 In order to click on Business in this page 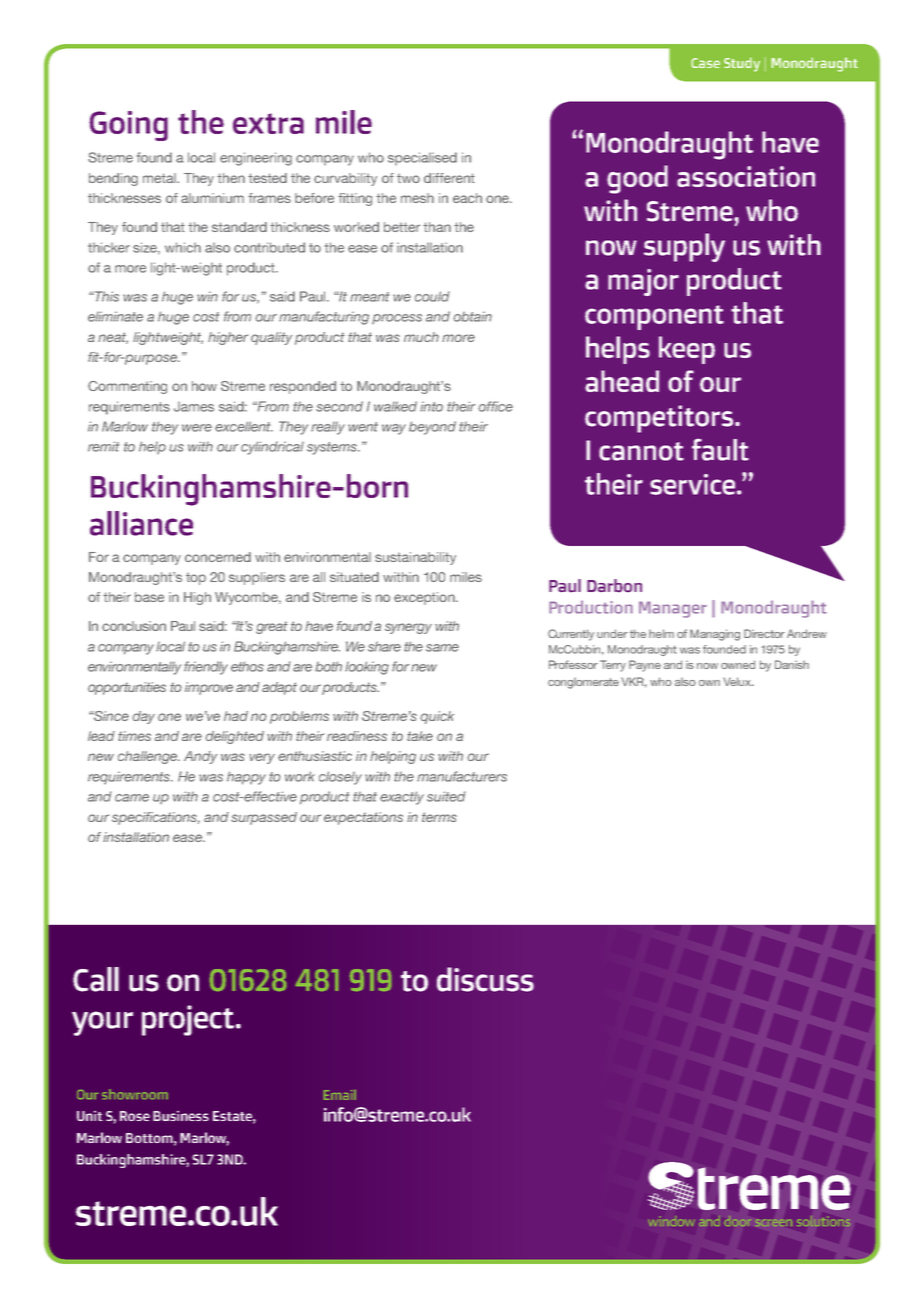, I will do `click(181, 1116)`.
